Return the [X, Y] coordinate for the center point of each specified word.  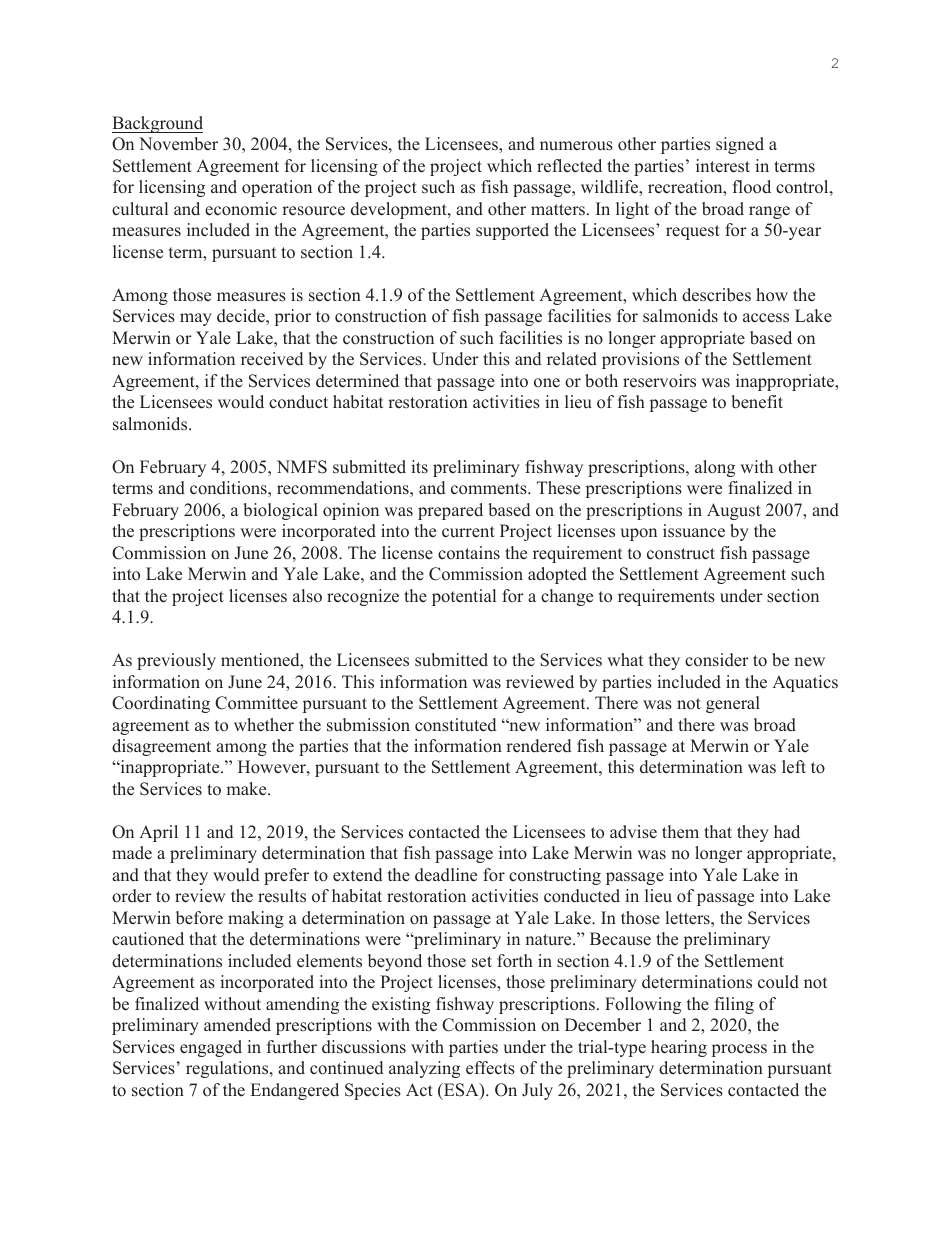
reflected [569, 166]
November [178, 144]
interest [723, 166]
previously [176, 661]
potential [464, 597]
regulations [228, 1069]
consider [717, 660]
